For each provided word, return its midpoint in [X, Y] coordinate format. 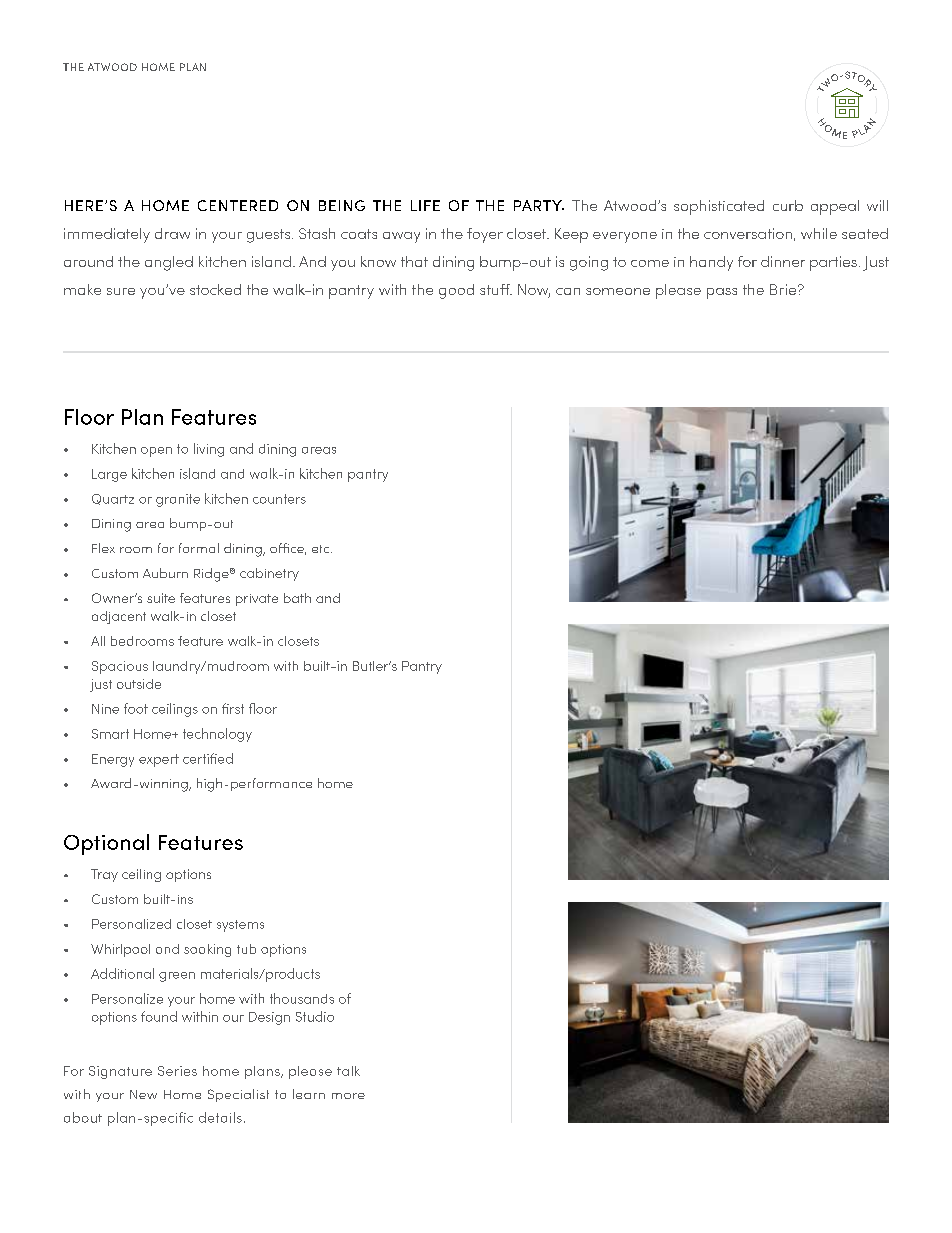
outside [139, 684]
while [819, 233]
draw [172, 233]
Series [177, 1071]
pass [722, 293]
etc [322, 549]
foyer [485, 235]
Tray [104, 875]
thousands [302, 998]
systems [240, 926]
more [348, 1096]
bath [297, 598]
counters [279, 499]
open [156, 452]
